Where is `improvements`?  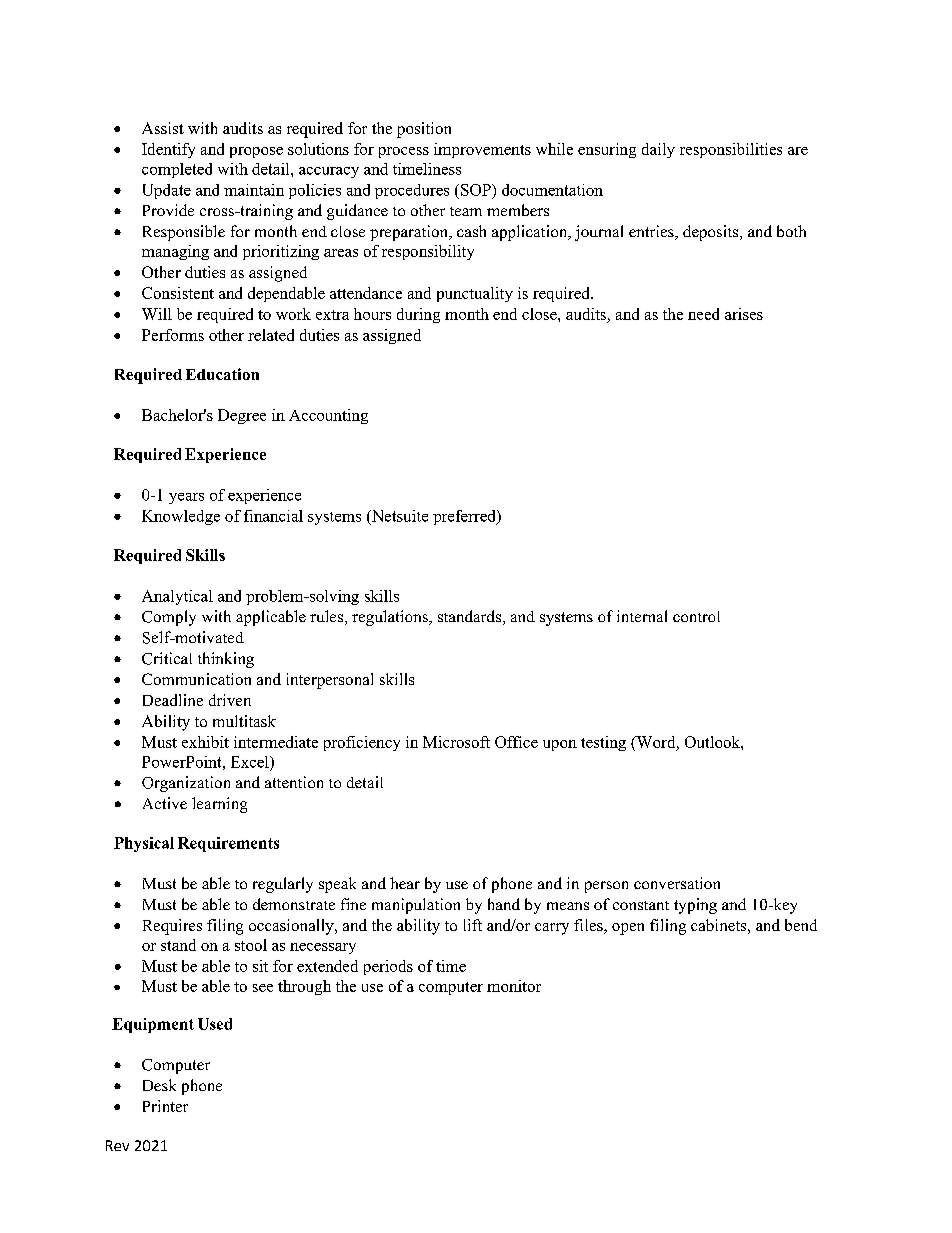
improvements is located at coordinates (482, 150).
